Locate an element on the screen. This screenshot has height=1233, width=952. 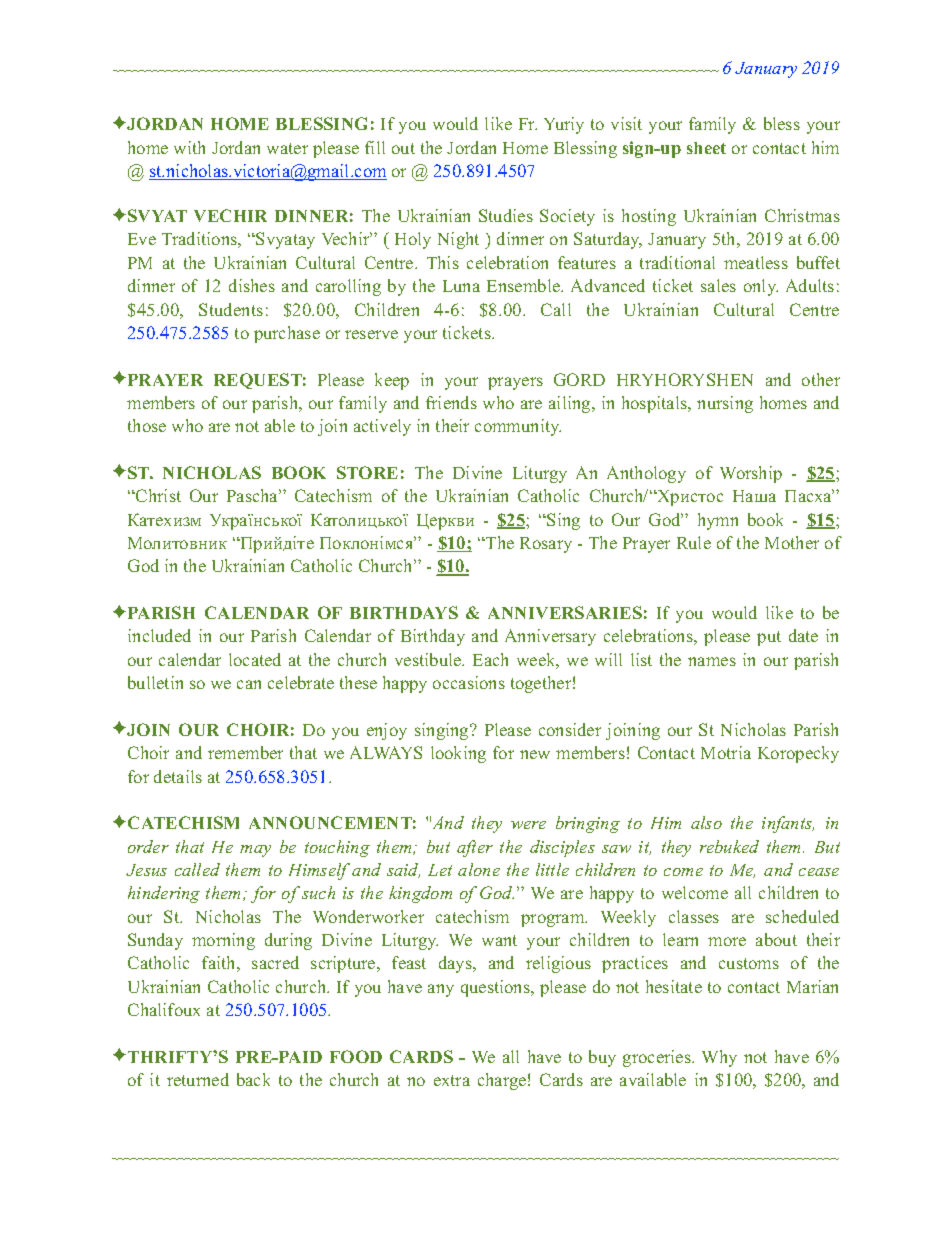
returned is located at coordinates (198, 1079).
